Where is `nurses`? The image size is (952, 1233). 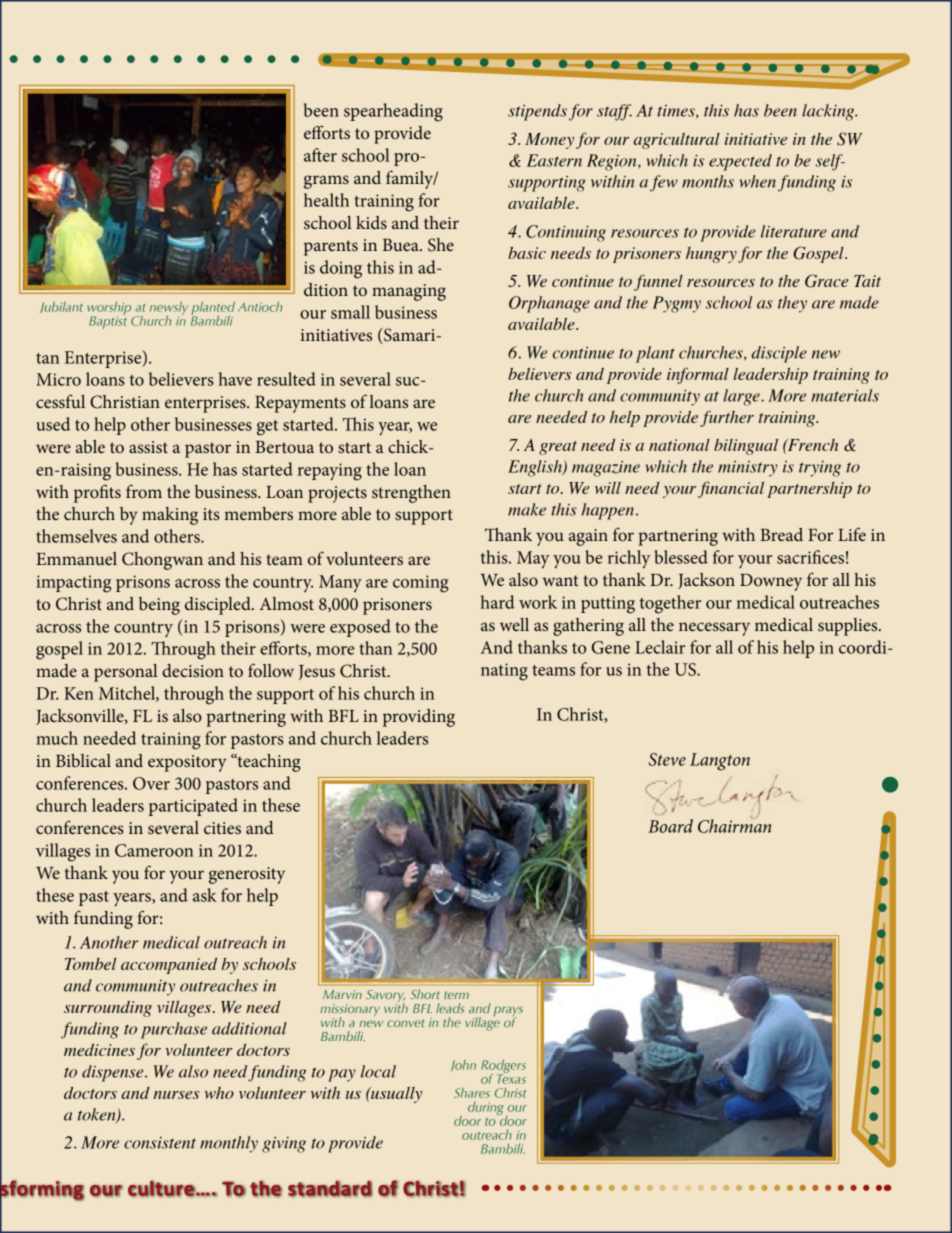 nurses is located at coordinates (176, 1095).
